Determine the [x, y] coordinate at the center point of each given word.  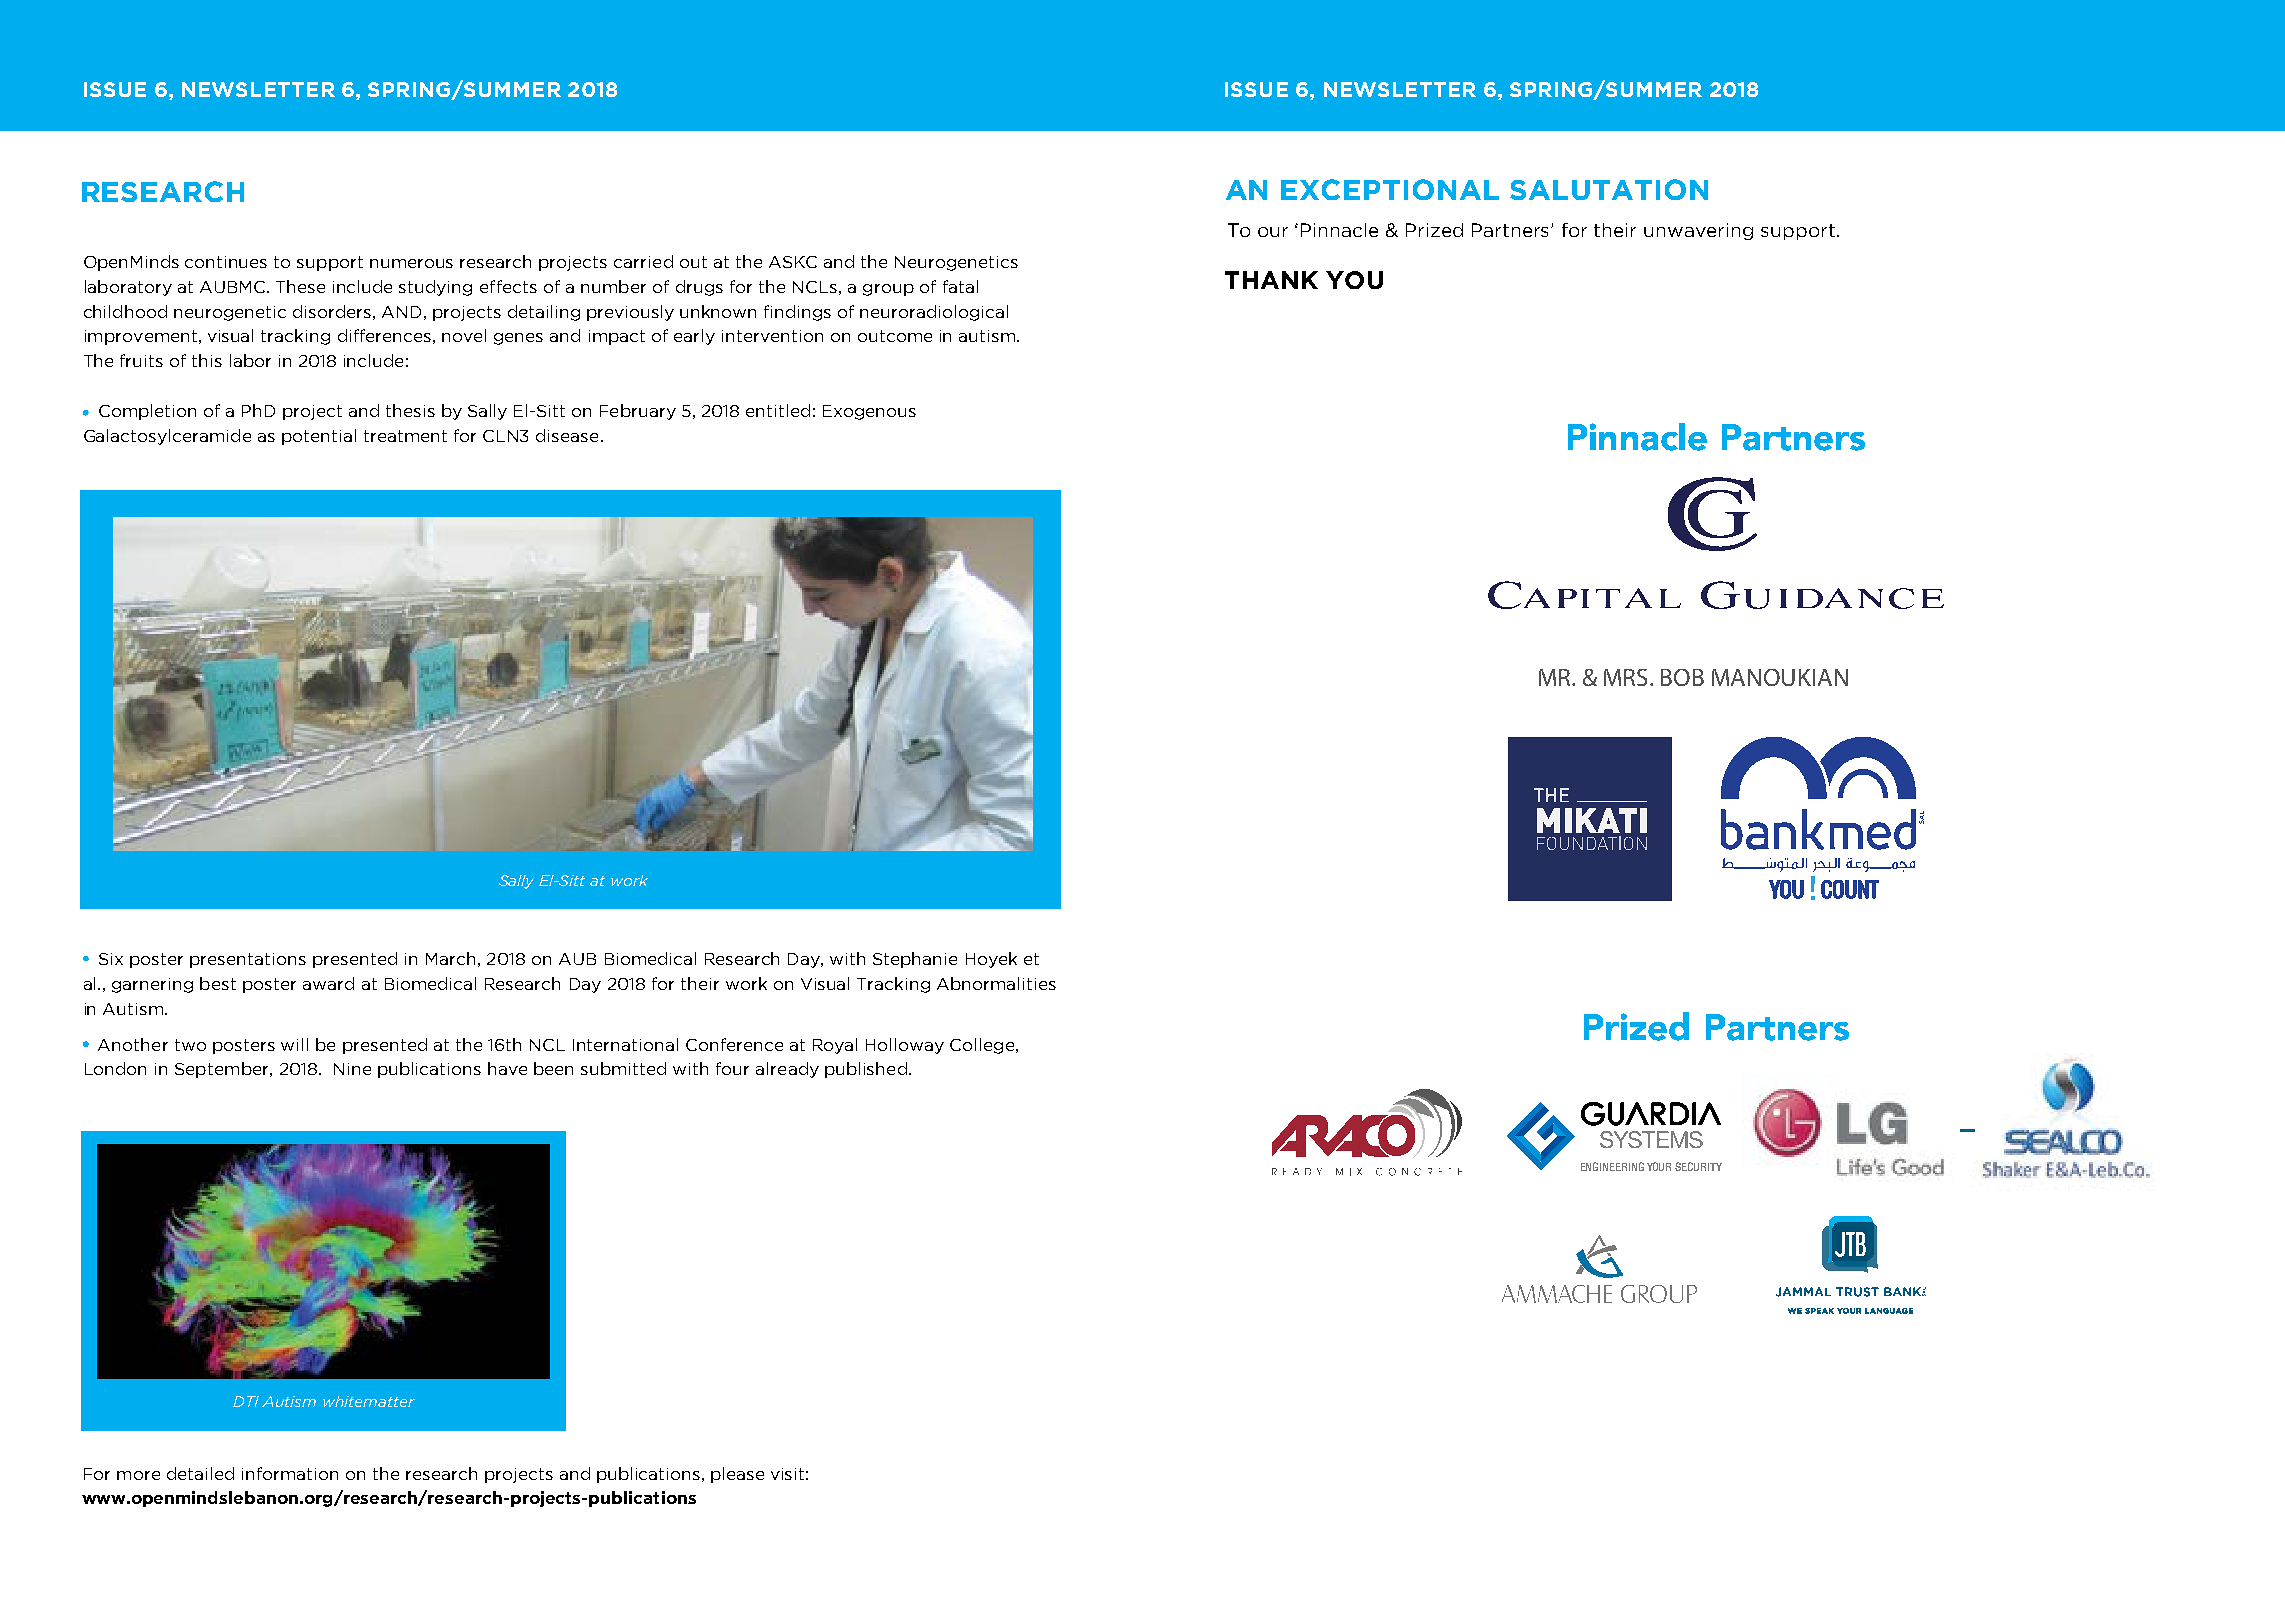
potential [319, 437]
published [866, 1070]
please [737, 1475]
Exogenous [869, 412]
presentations [248, 960]
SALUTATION [1609, 189]
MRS [1627, 677]
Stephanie [915, 960]
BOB [1682, 677]
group [888, 290]
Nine [352, 1069]
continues [226, 262]
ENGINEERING [1612, 1166]
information [290, 1473]
